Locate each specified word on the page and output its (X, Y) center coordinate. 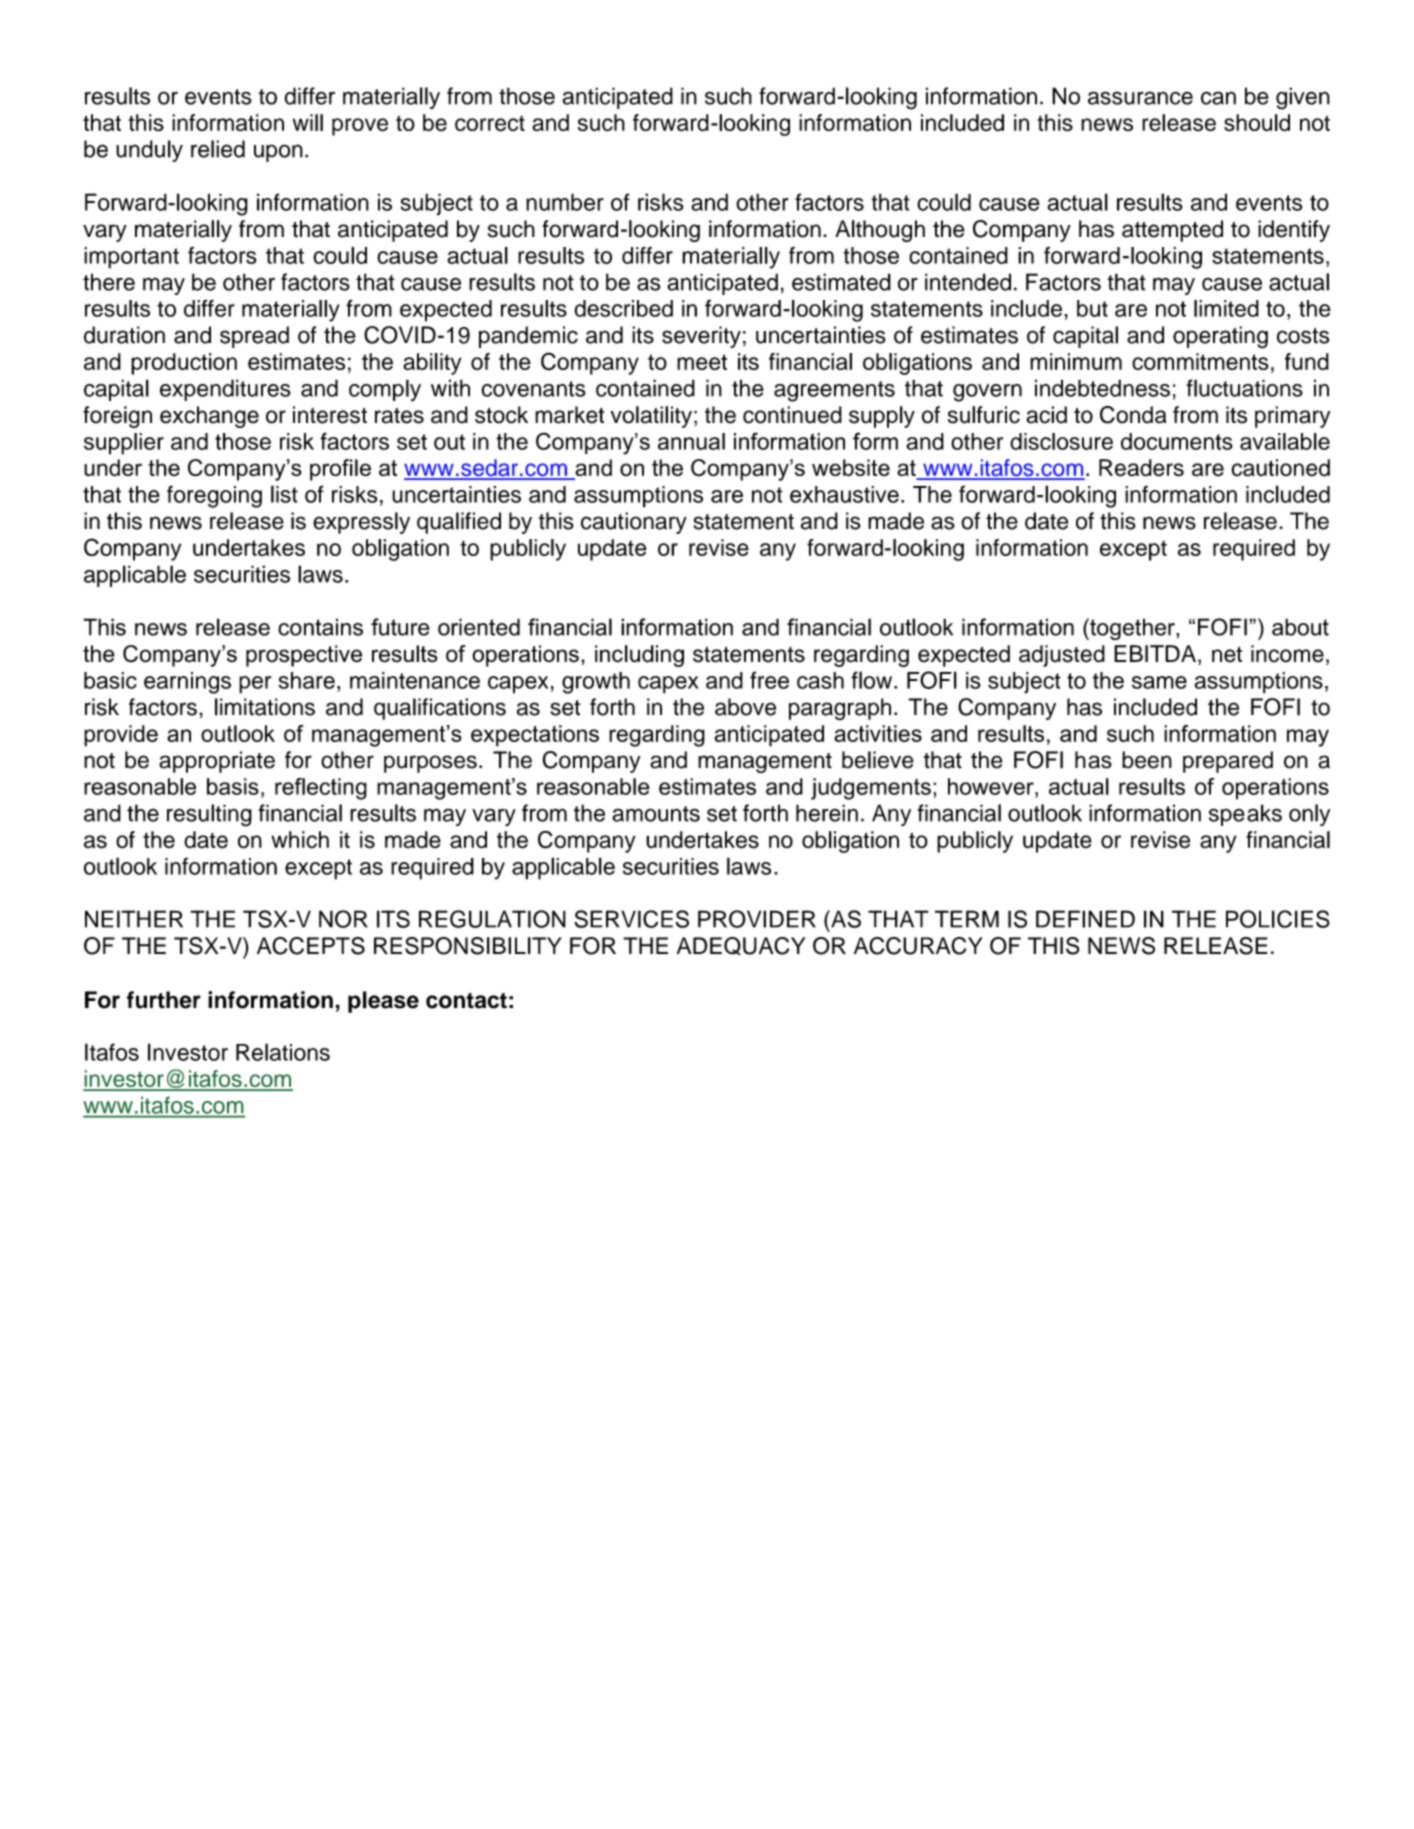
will (308, 122)
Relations (283, 1052)
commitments (1200, 361)
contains (320, 627)
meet (702, 362)
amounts (656, 814)
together (1132, 629)
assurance (1140, 98)
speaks (1245, 815)
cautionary (634, 523)
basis (233, 786)
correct (490, 123)
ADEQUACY (741, 946)
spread (254, 337)
